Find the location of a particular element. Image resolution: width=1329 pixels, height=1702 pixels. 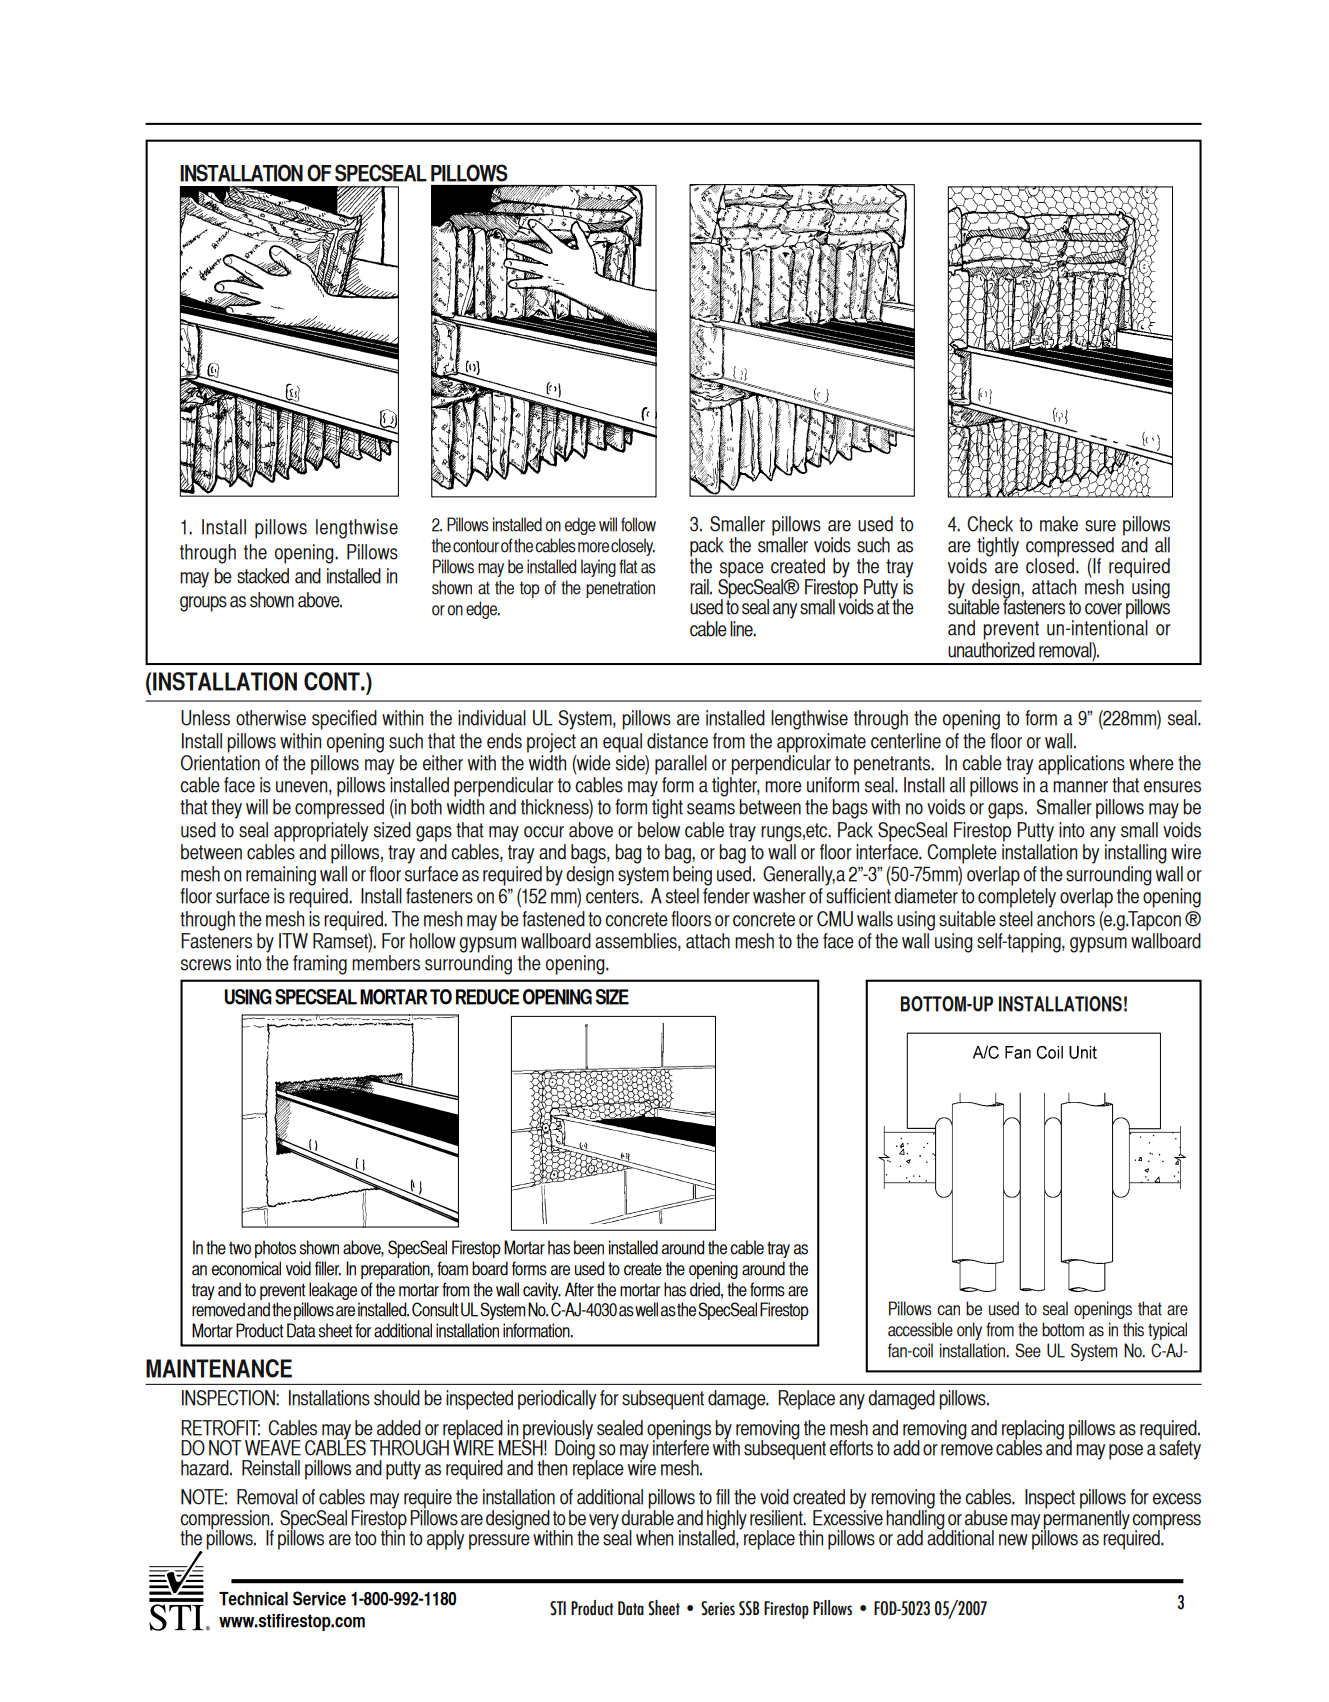

appropriately is located at coordinates (321, 832).
